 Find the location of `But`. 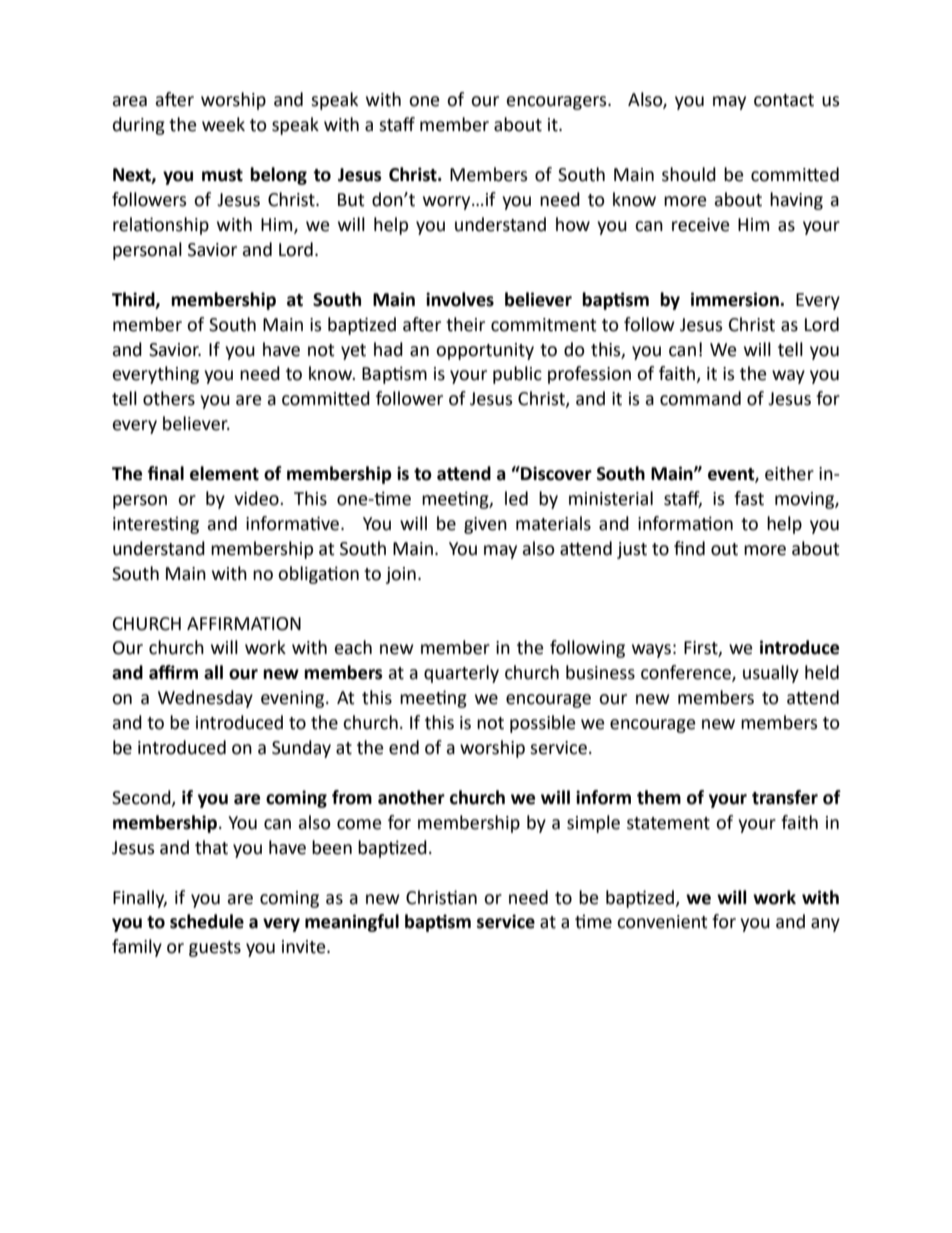

But is located at coordinates (351, 200).
